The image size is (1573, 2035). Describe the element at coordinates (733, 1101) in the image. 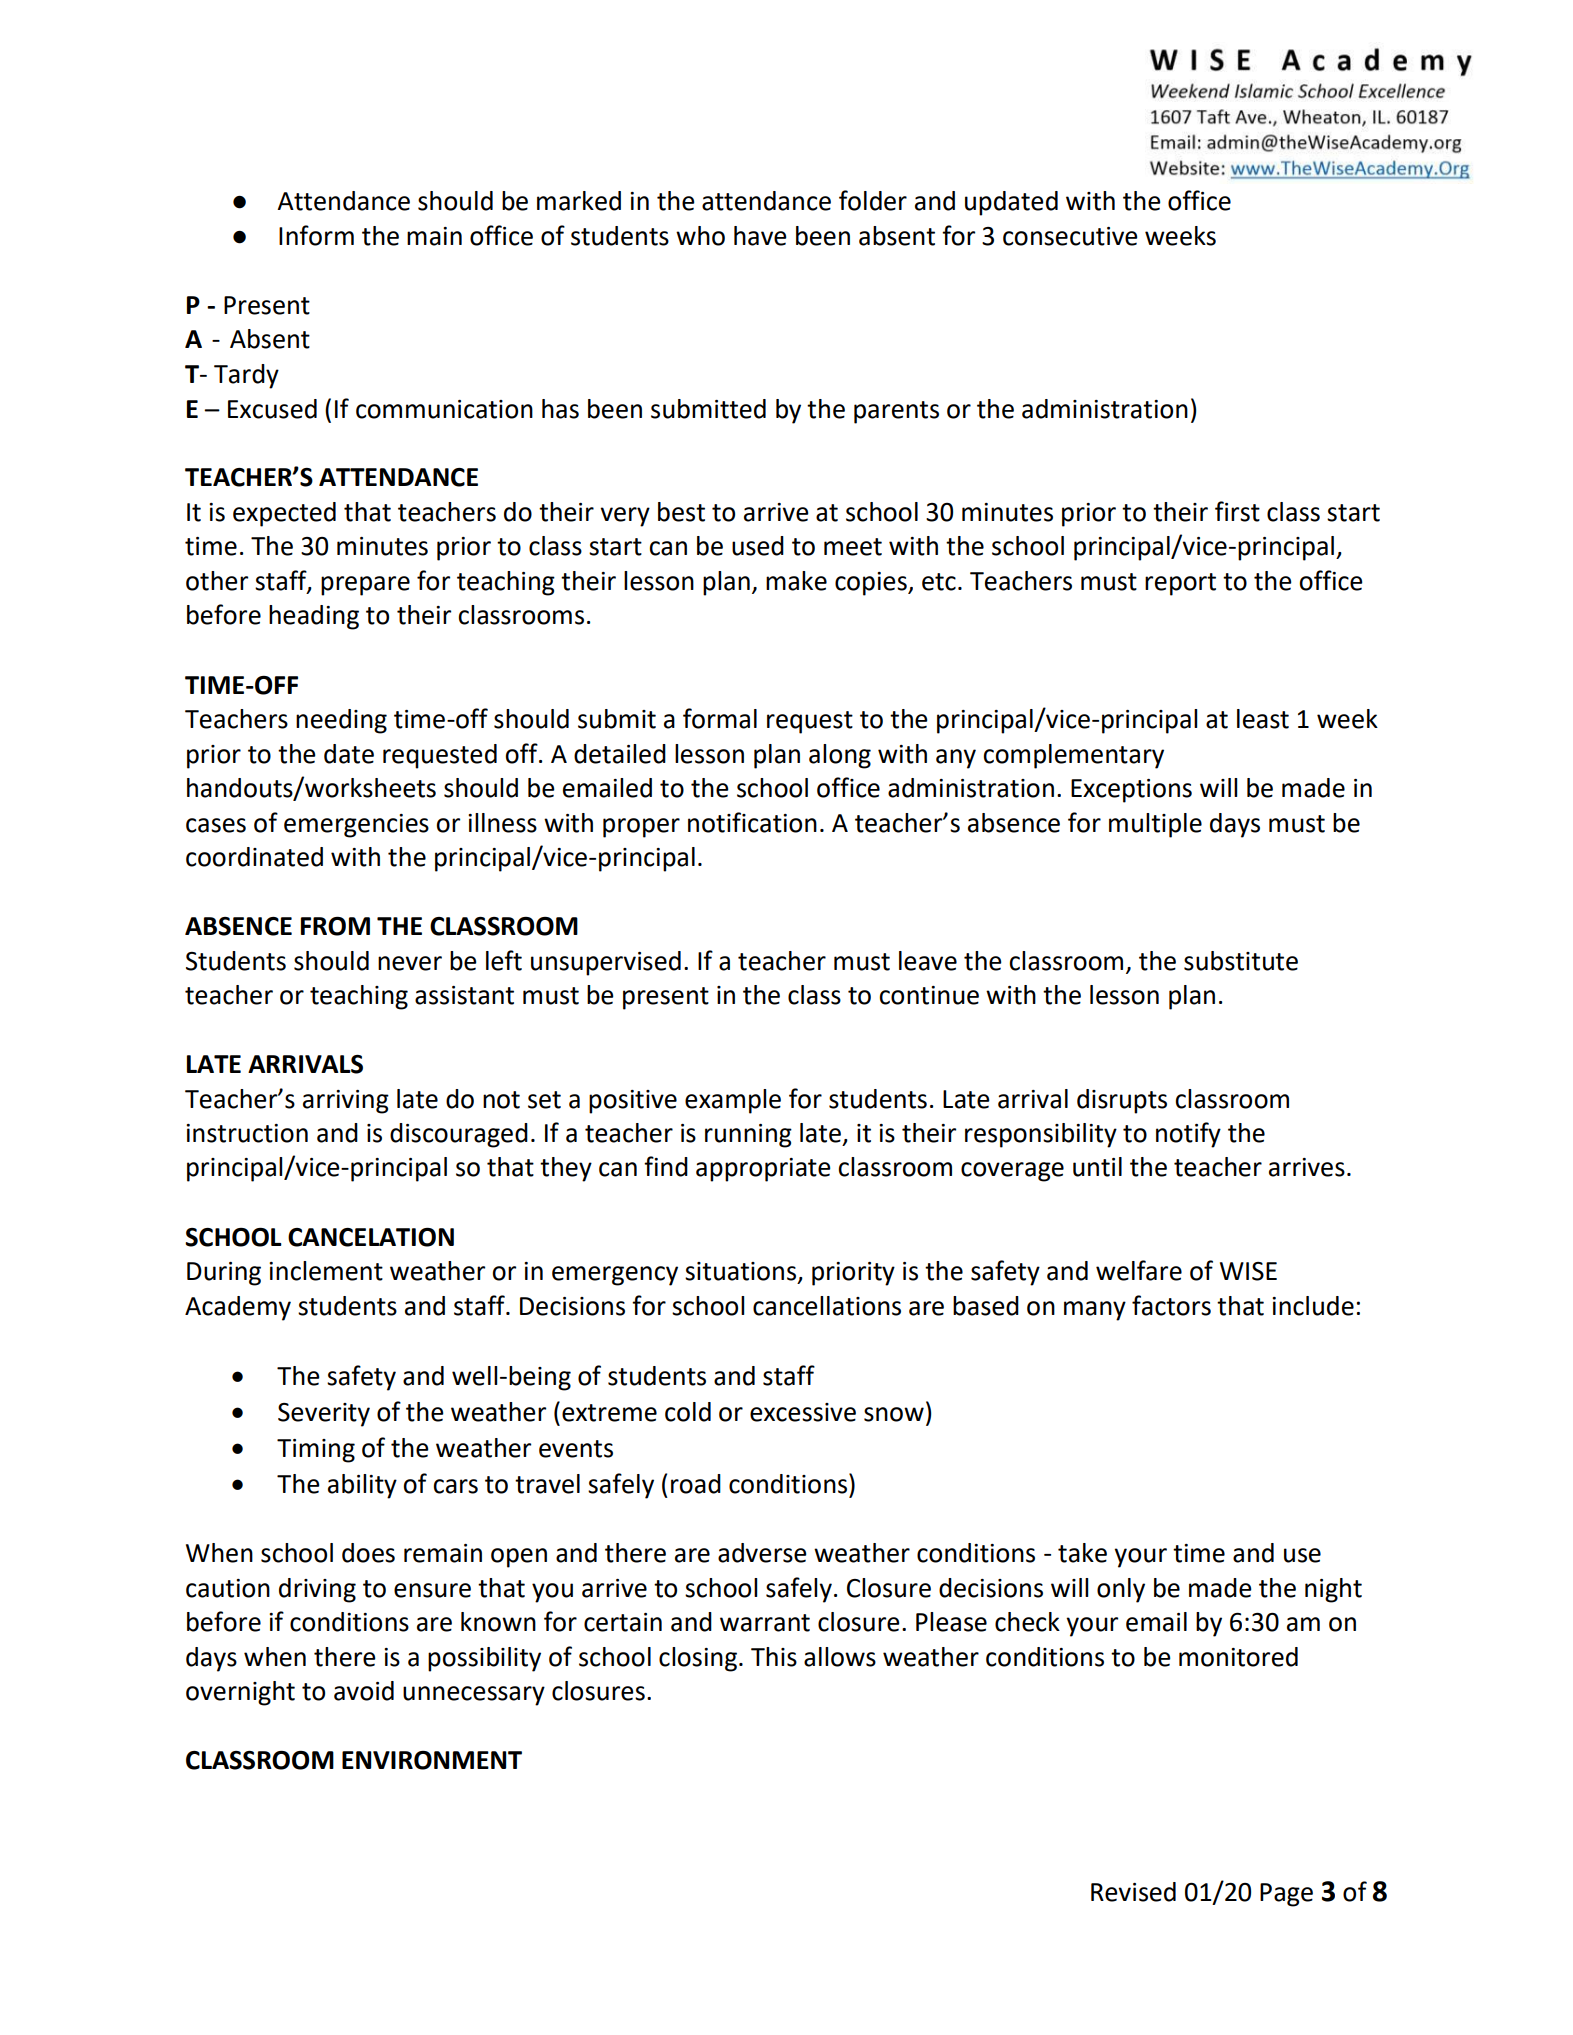

I see `example` at that location.
